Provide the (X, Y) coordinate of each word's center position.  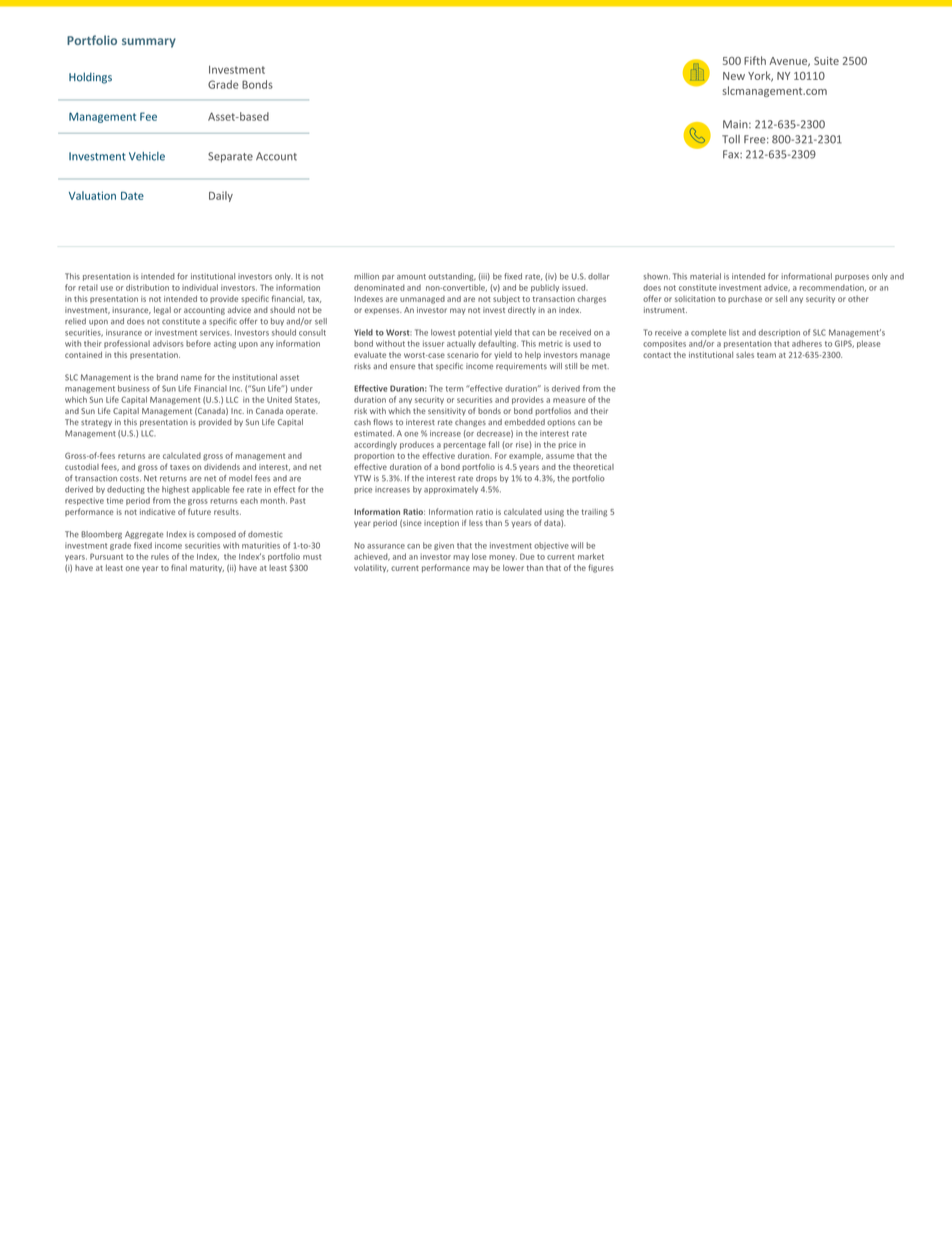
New (734, 76)
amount (411, 277)
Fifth (755, 60)
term (454, 389)
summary (149, 43)
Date (132, 196)
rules (160, 556)
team (766, 355)
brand (167, 377)
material (705, 276)
